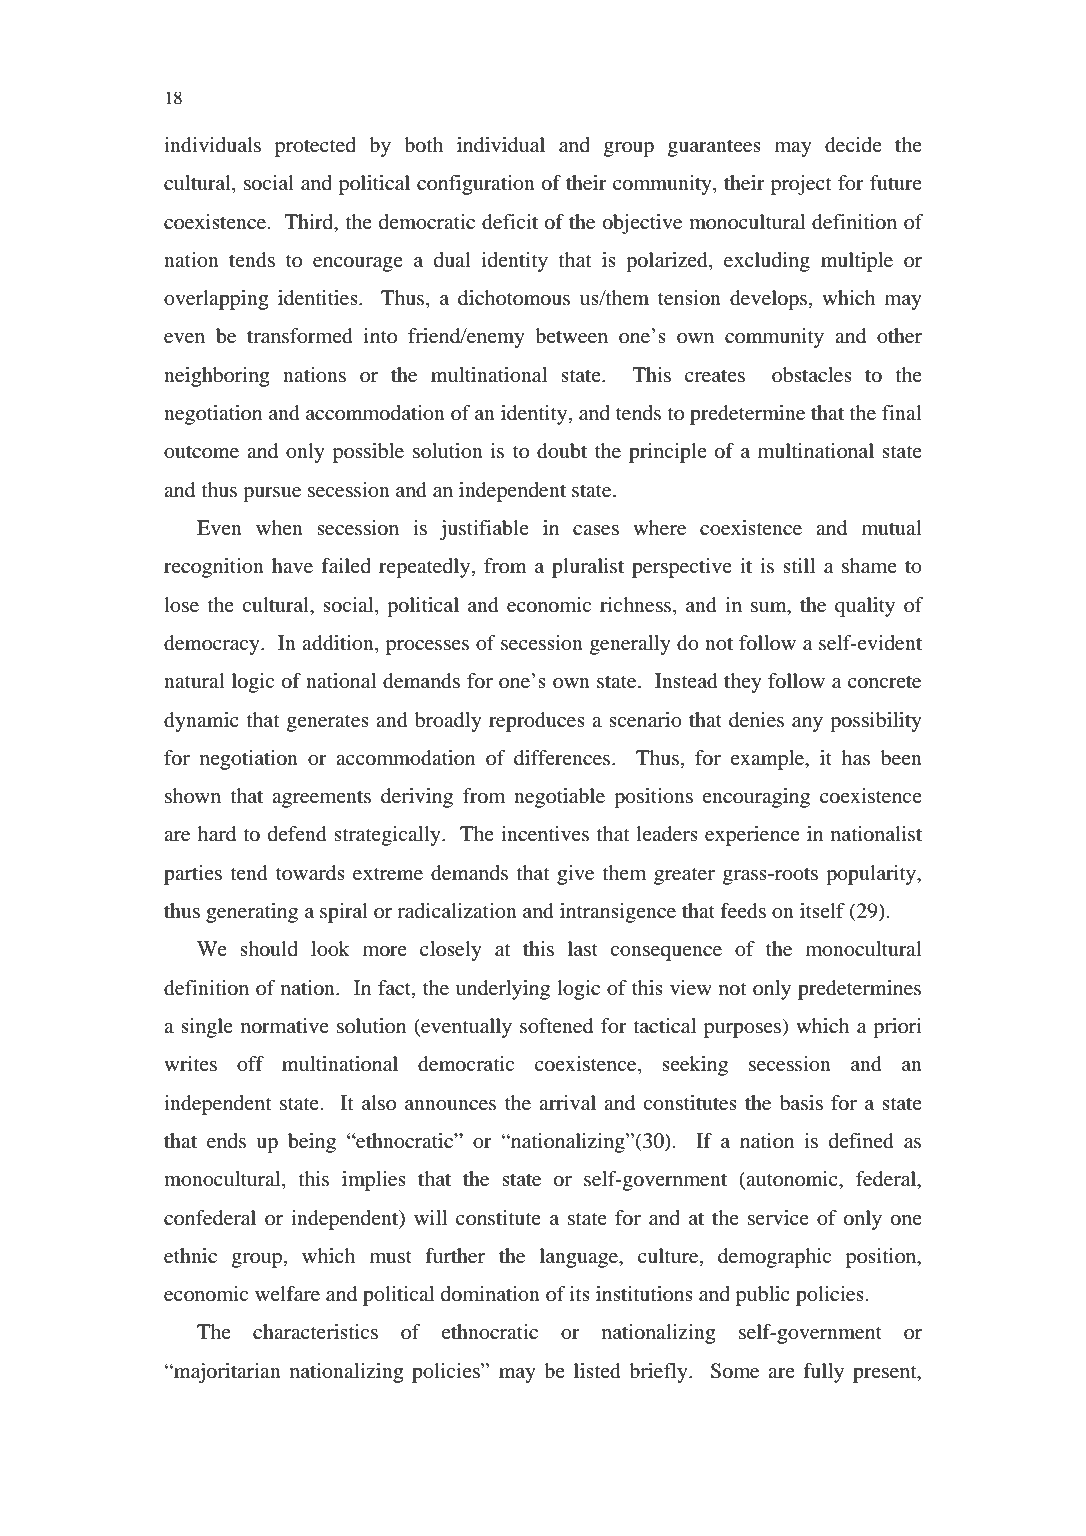  What do you see at coordinates (801, 185) in the screenshot?
I see `project` at bounding box center [801, 185].
